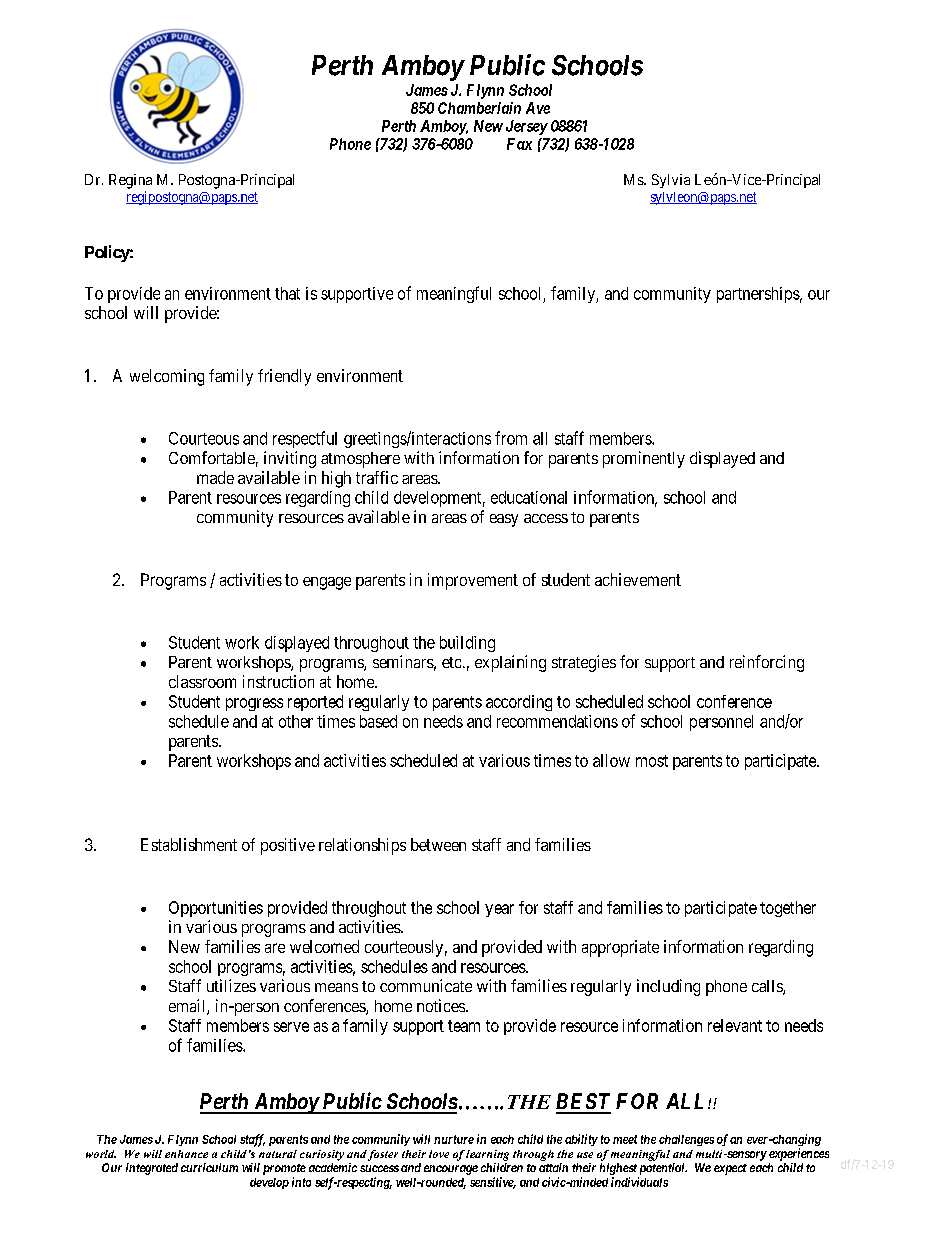  I want to click on building, so click(467, 644).
